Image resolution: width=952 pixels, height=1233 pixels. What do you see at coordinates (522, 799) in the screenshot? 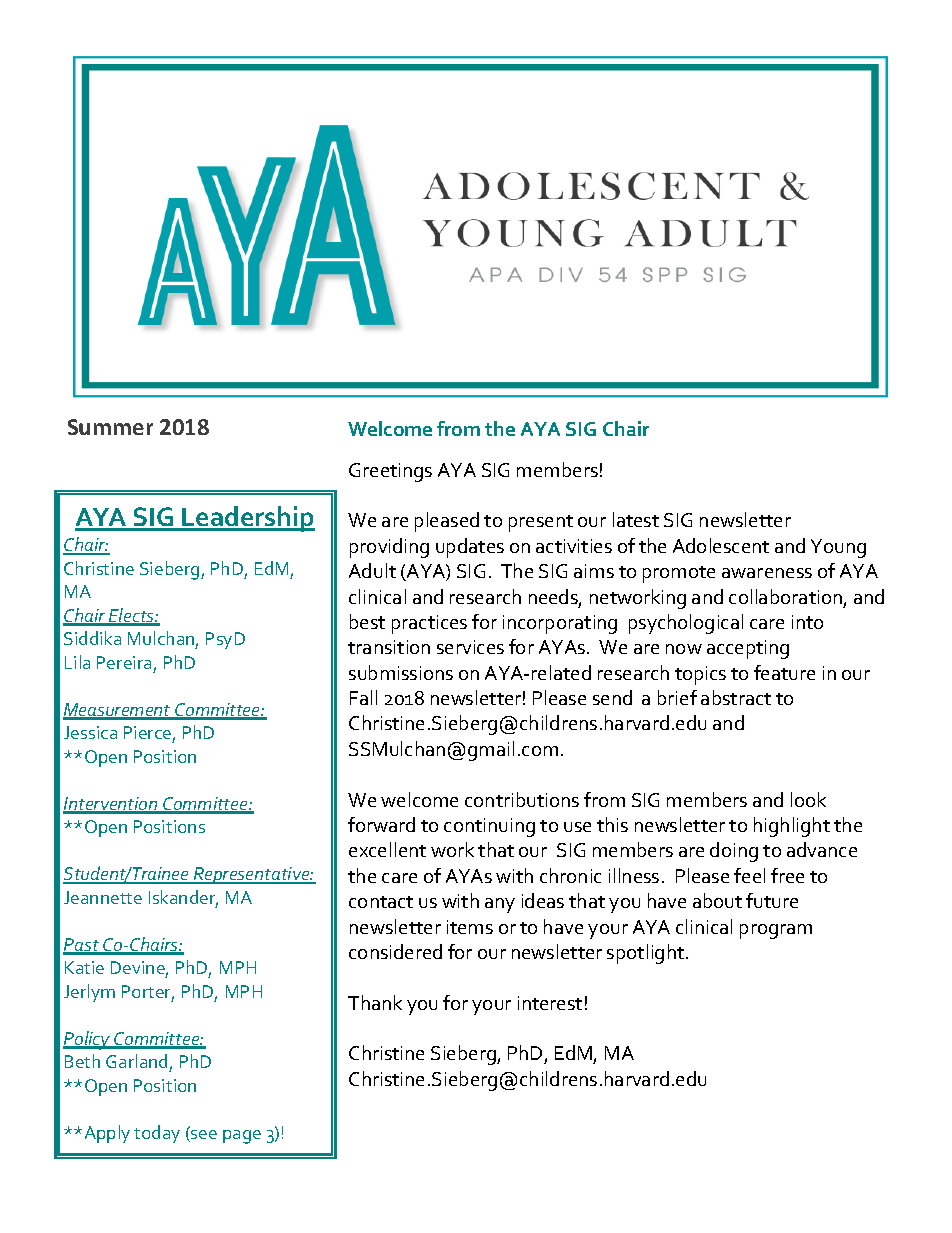
I see `contributions` at bounding box center [522, 799].
